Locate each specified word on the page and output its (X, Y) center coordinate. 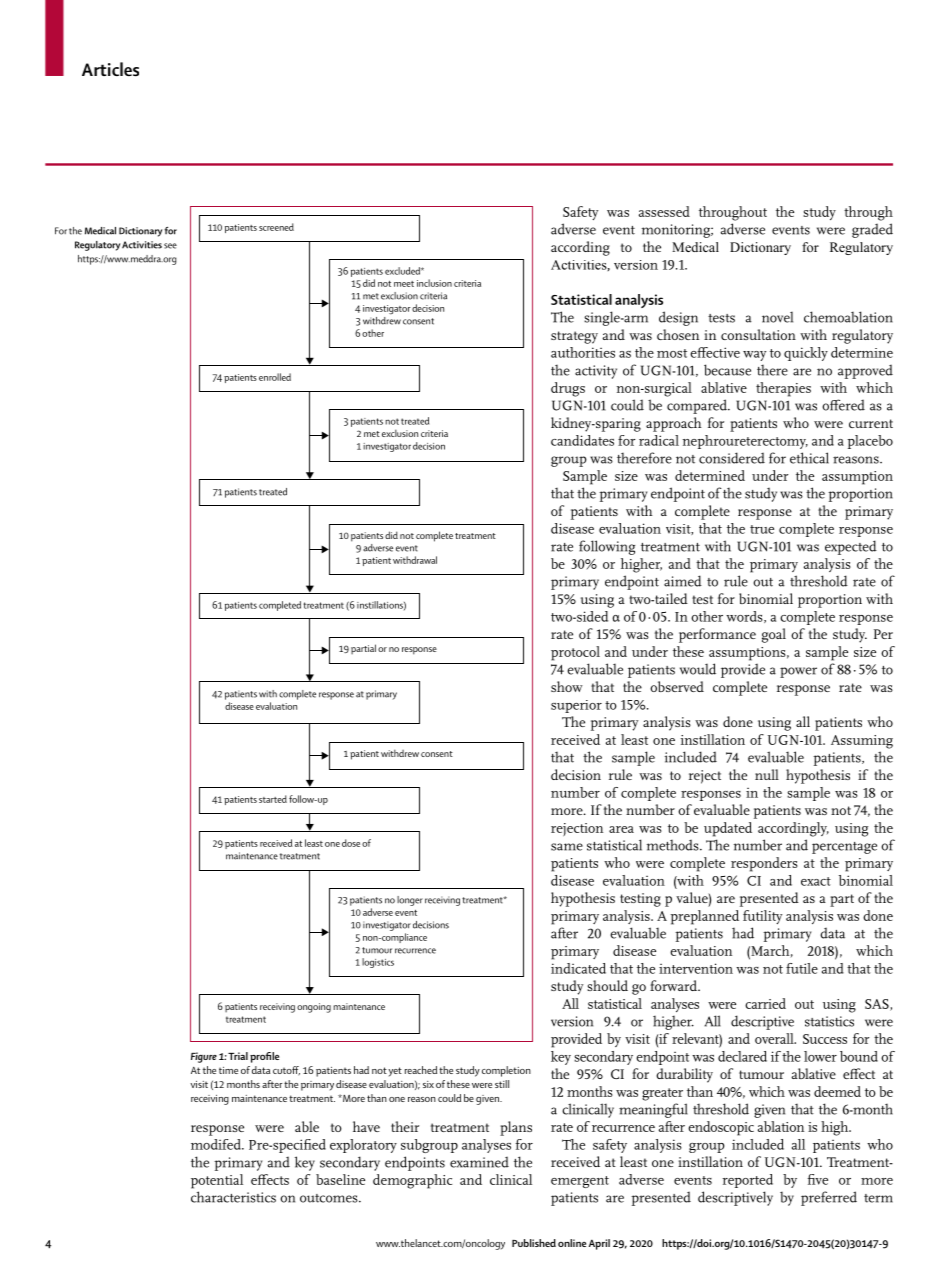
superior (576, 706)
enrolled (275, 377)
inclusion (434, 283)
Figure (204, 1057)
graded (872, 230)
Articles (110, 69)
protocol (575, 653)
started (273, 799)
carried (765, 1003)
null (767, 774)
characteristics (233, 1197)
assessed (664, 211)
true (762, 529)
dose (351, 843)
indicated (578, 968)
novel (777, 317)
